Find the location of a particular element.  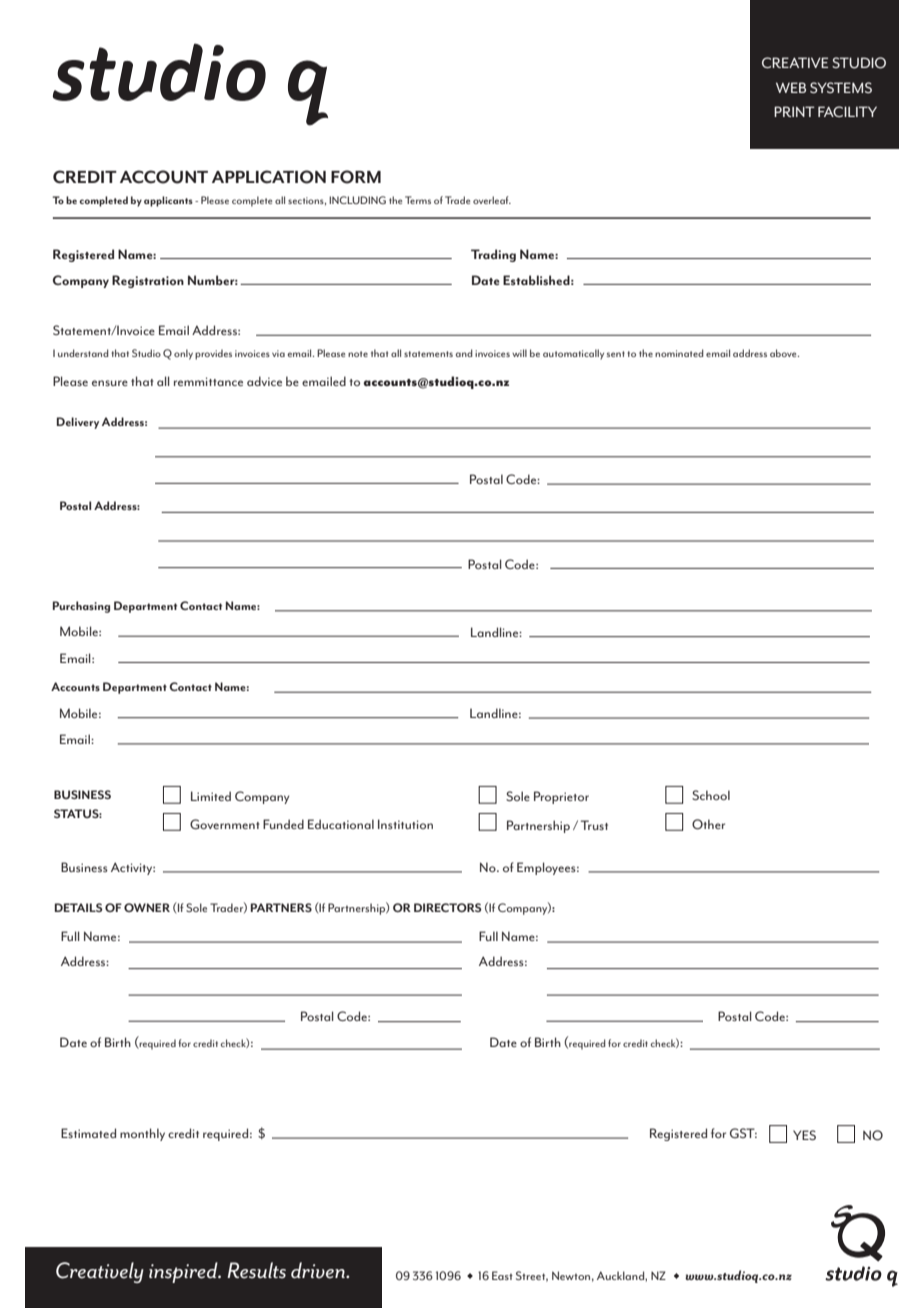

Purchasing is located at coordinates (81, 607).
